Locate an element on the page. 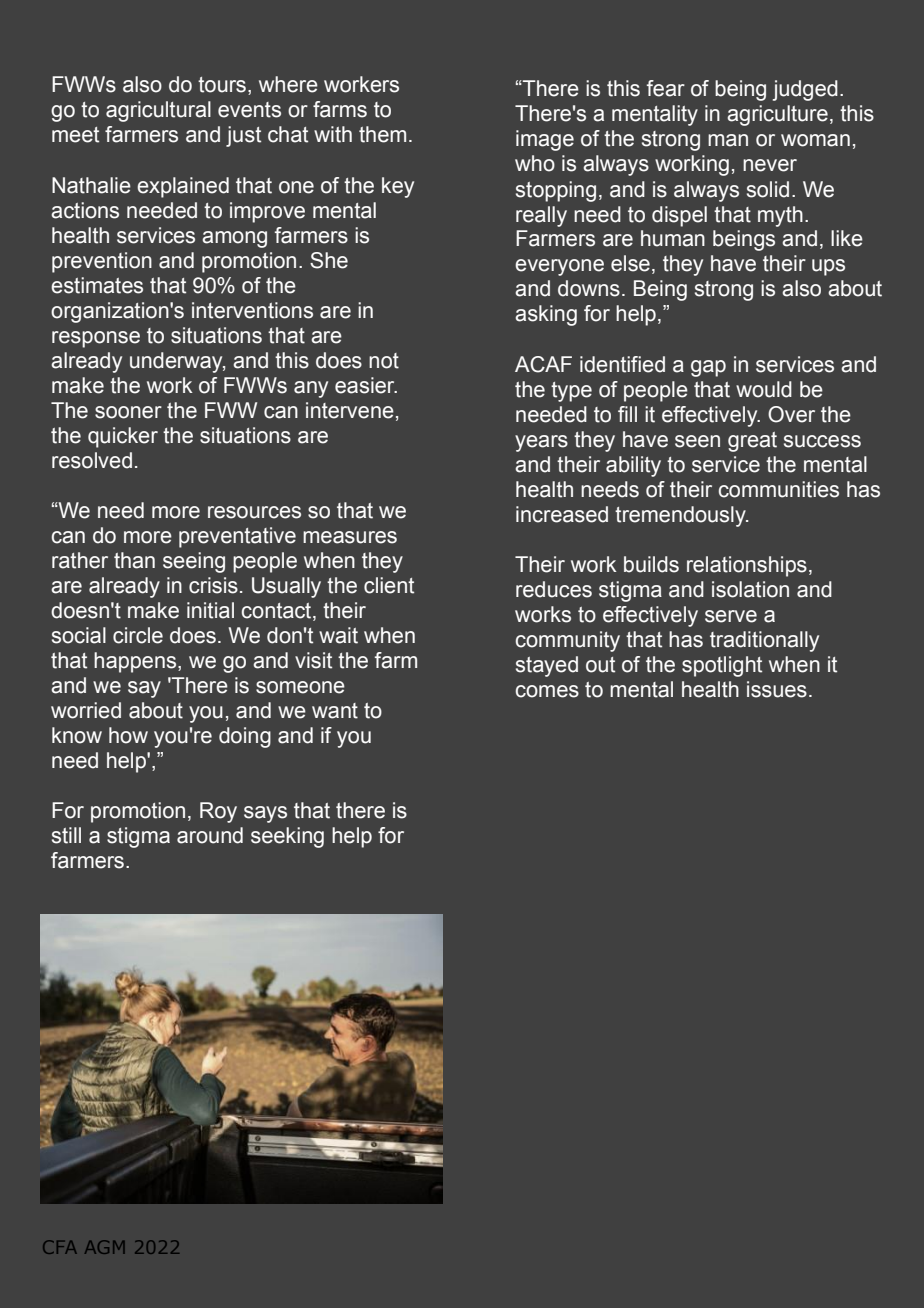  resolved is located at coordinates (92, 460).
